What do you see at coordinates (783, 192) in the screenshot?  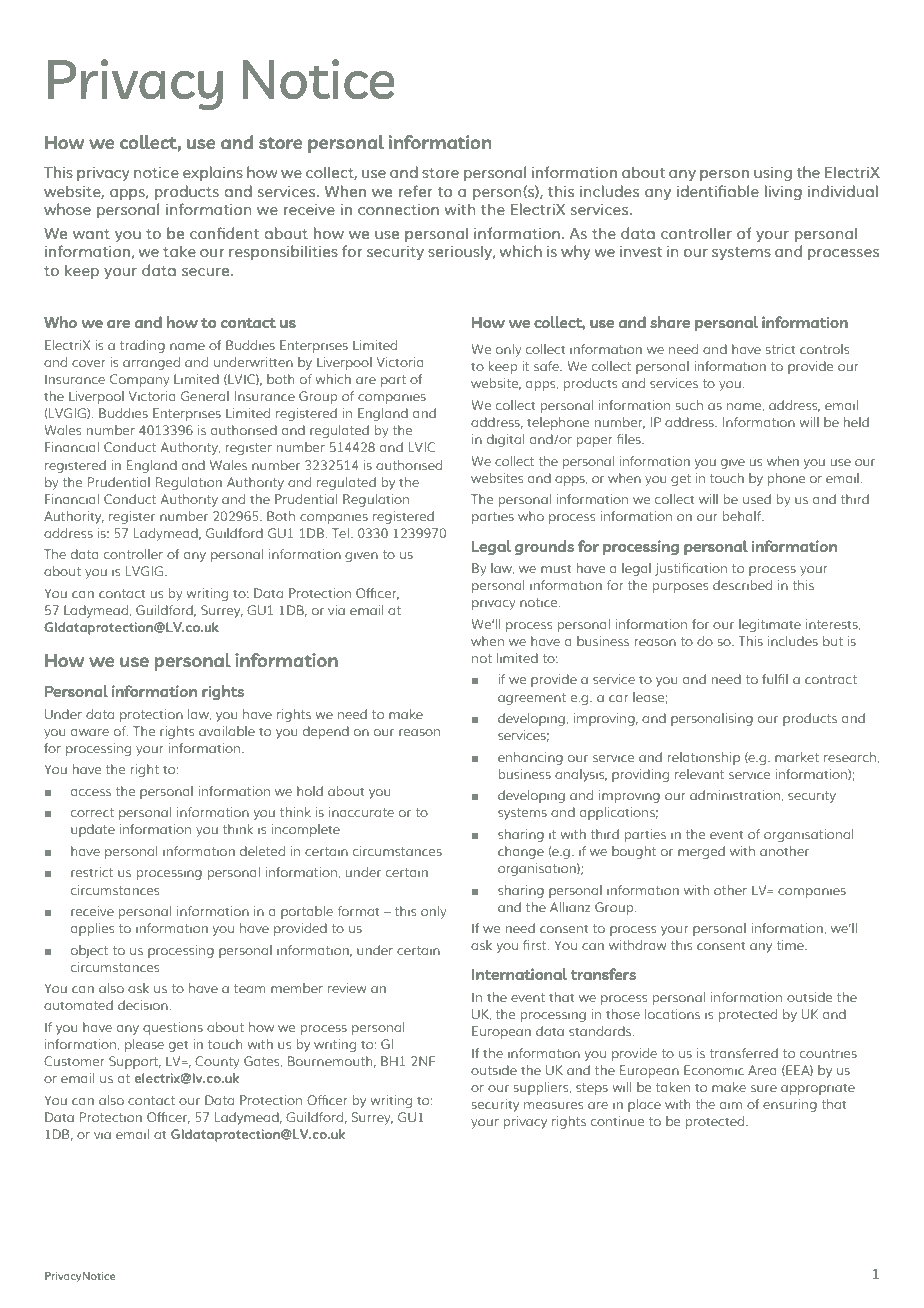 I see `living` at bounding box center [783, 192].
